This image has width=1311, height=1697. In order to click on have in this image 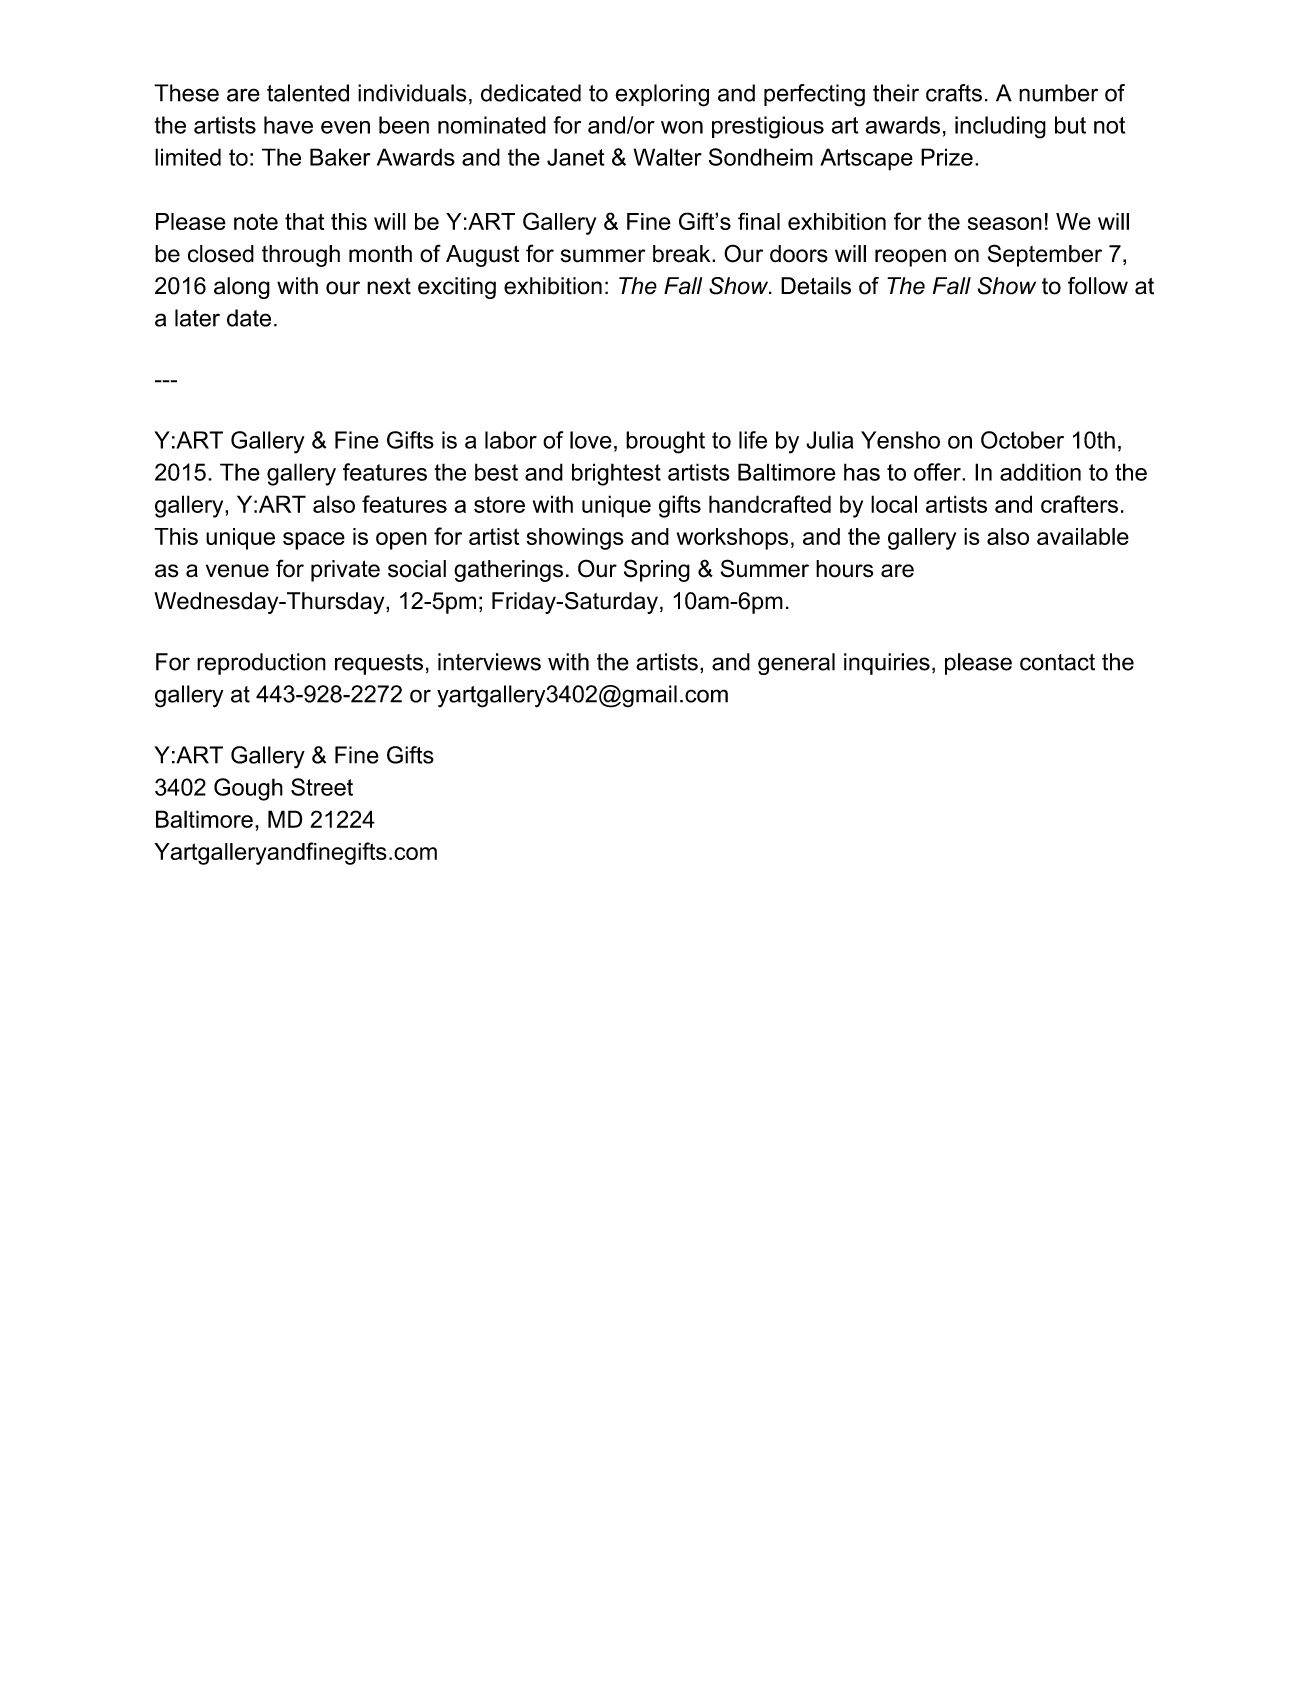, I will do `click(288, 125)`.
